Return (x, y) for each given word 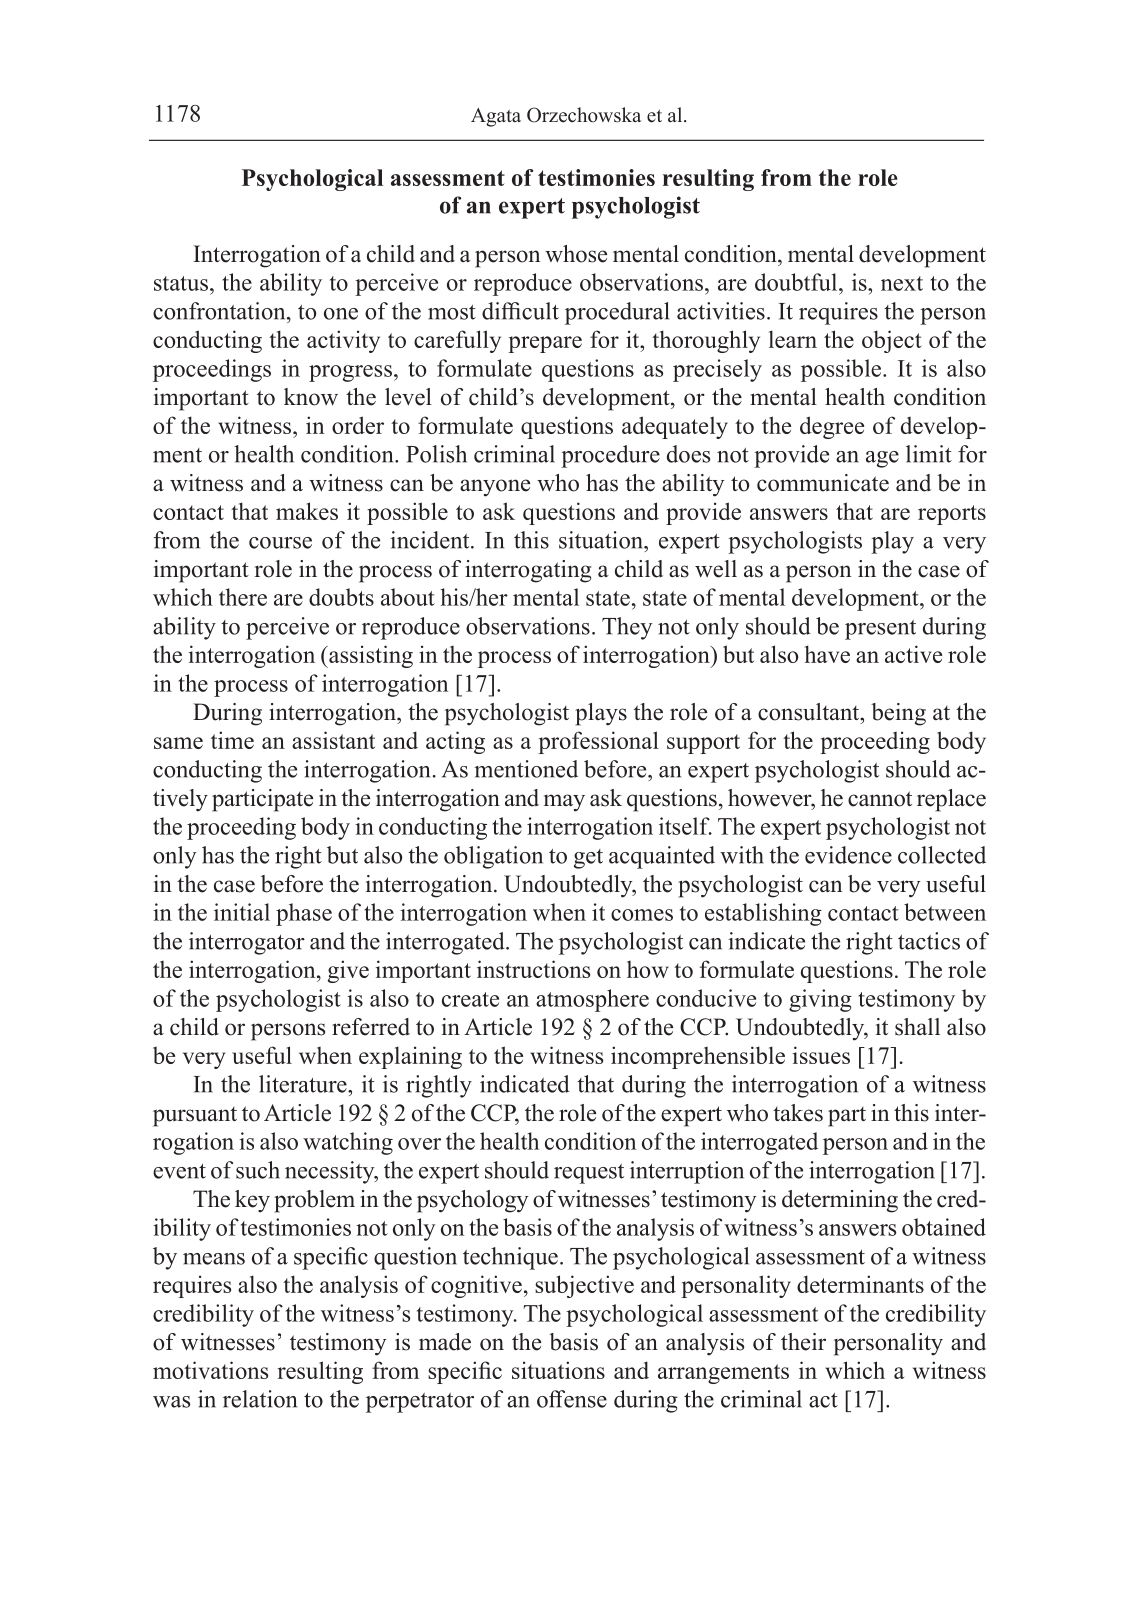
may (564, 803)
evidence (848, 855)
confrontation (220, 311)
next (902, 283)
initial (242, 912)
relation (260, 1399)
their (803, 1342)
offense (572, 1399)
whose (576, 254)
